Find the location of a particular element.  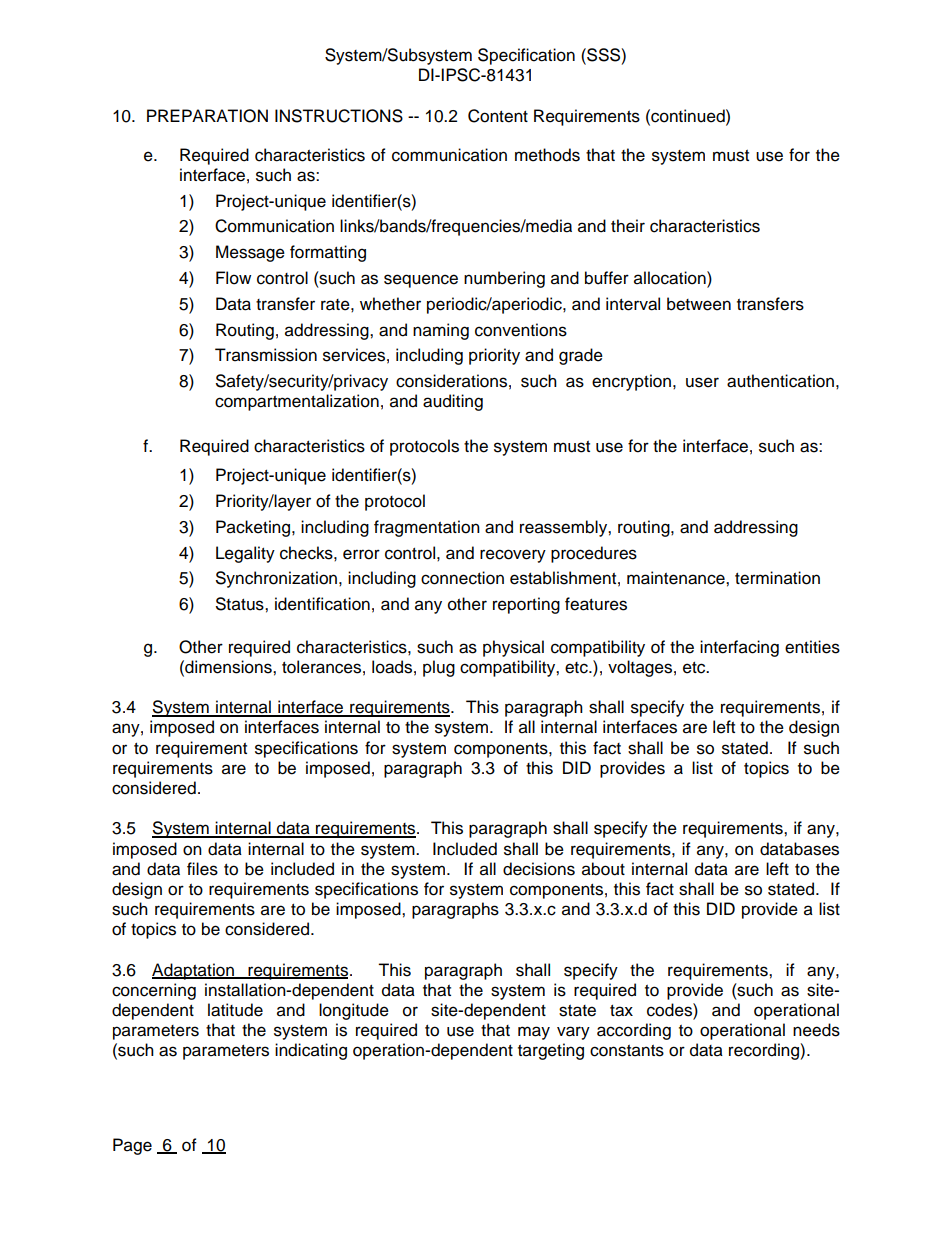

Content is located at coordinates (498, 116).
